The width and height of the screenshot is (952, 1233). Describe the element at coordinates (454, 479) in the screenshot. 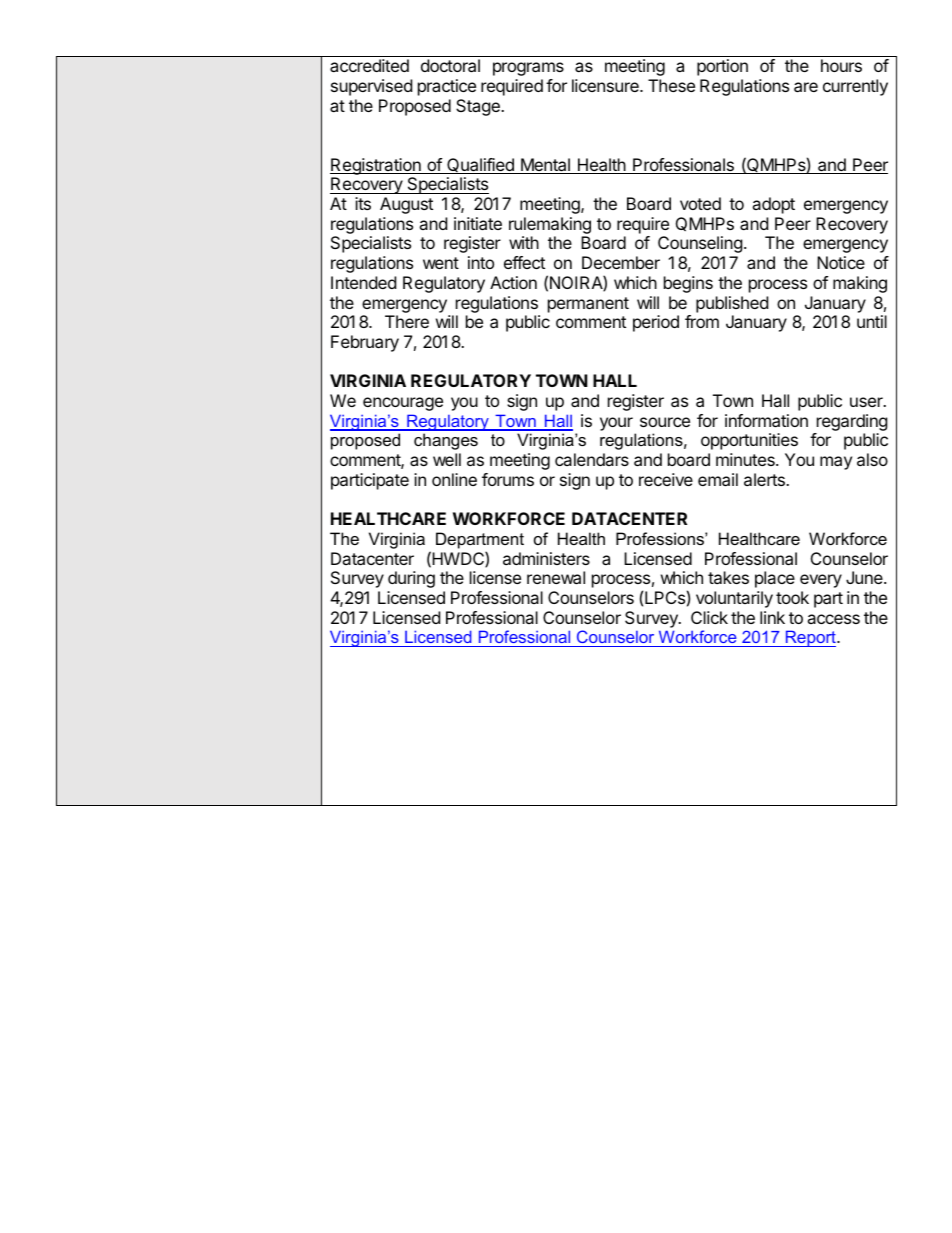

I see `online` at that location.
